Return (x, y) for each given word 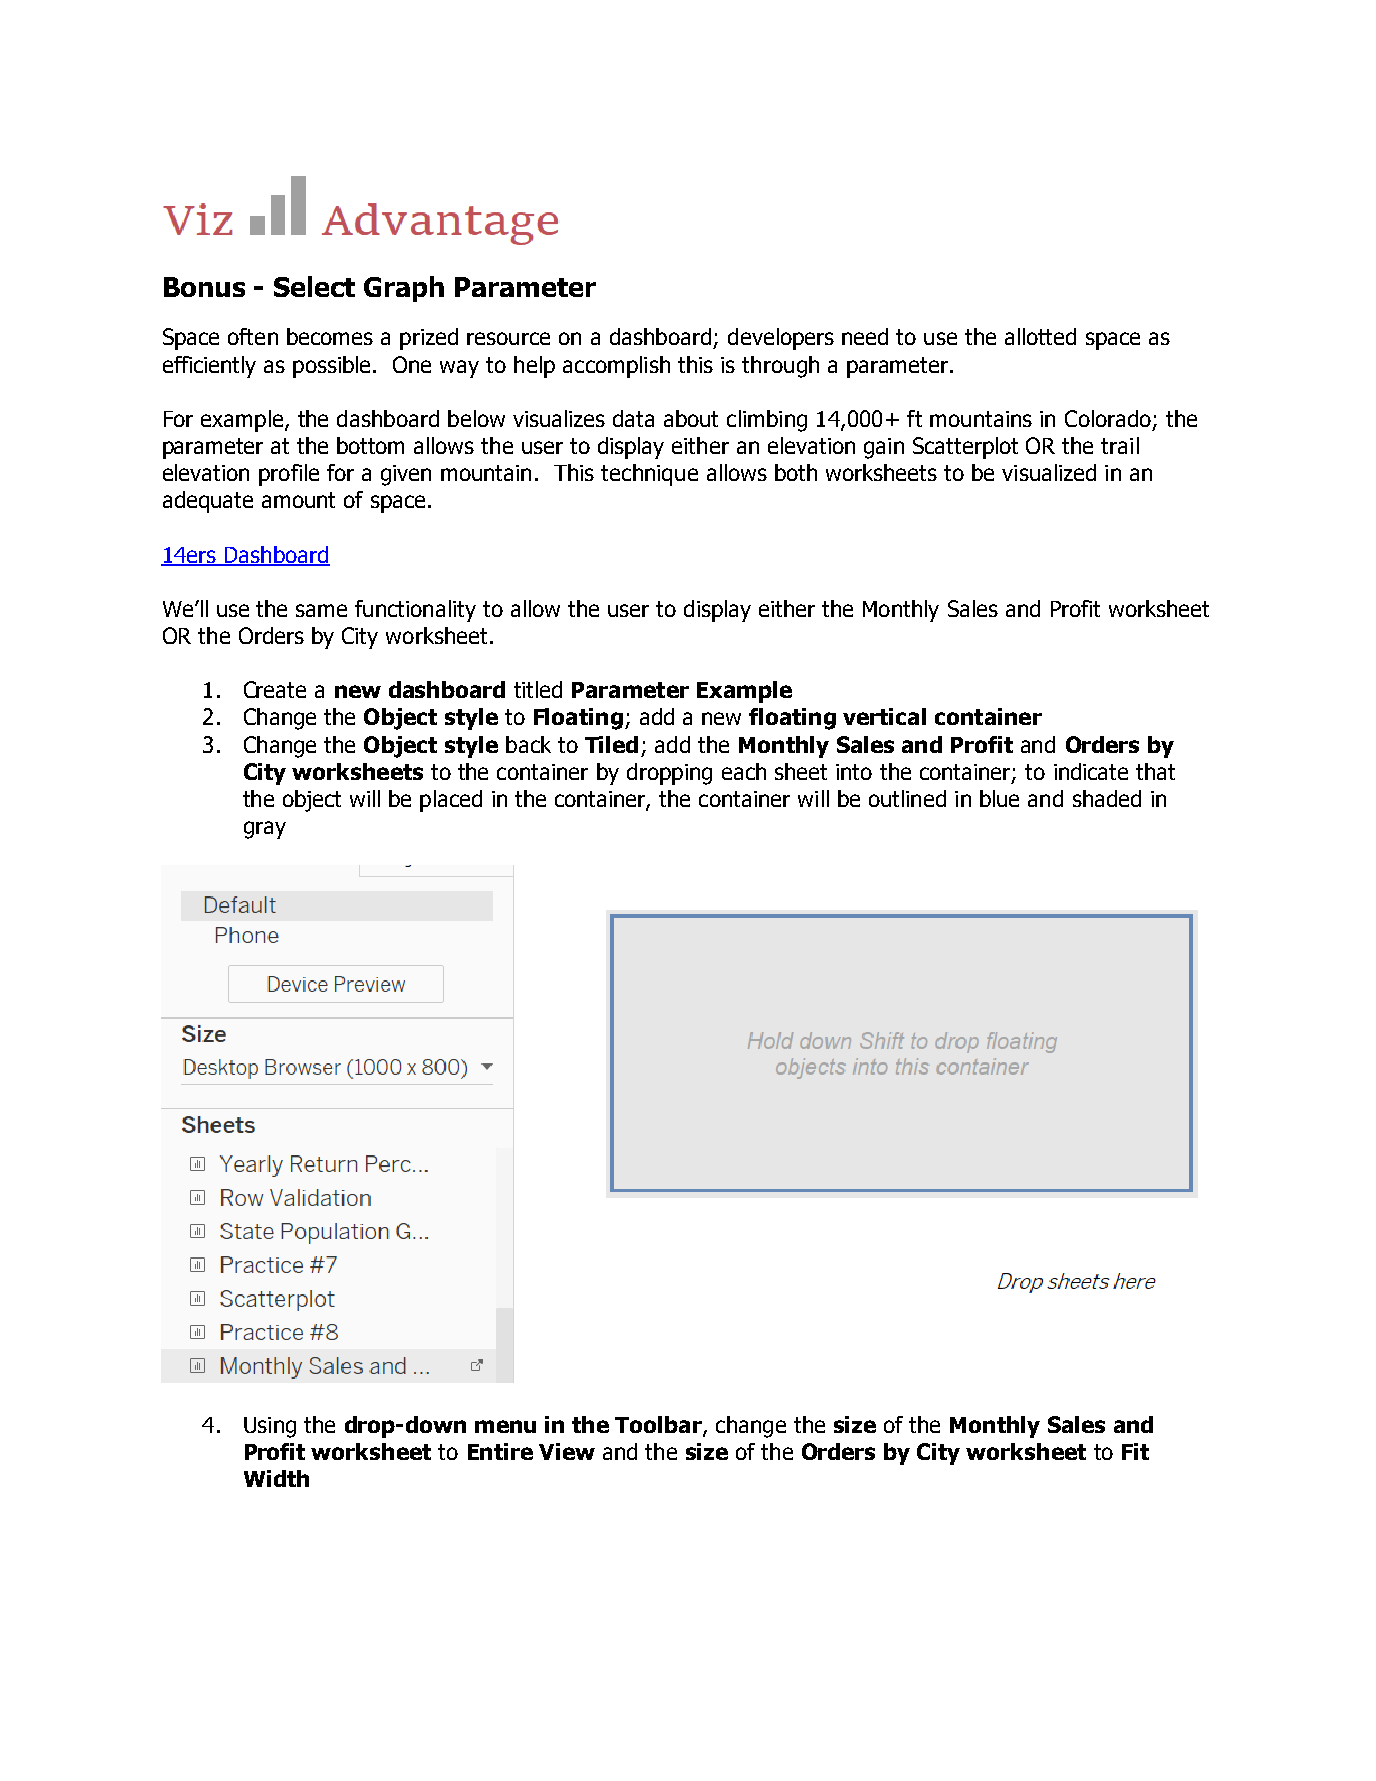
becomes (330, 336)
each (744, 771)
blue (999, 798)
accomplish (616, 367)
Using (270, 1427)
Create (275, 689)
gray (265, 830)
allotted (1040, 336)
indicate (1091, 771)
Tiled (611, 744)
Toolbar (659, 1426)
